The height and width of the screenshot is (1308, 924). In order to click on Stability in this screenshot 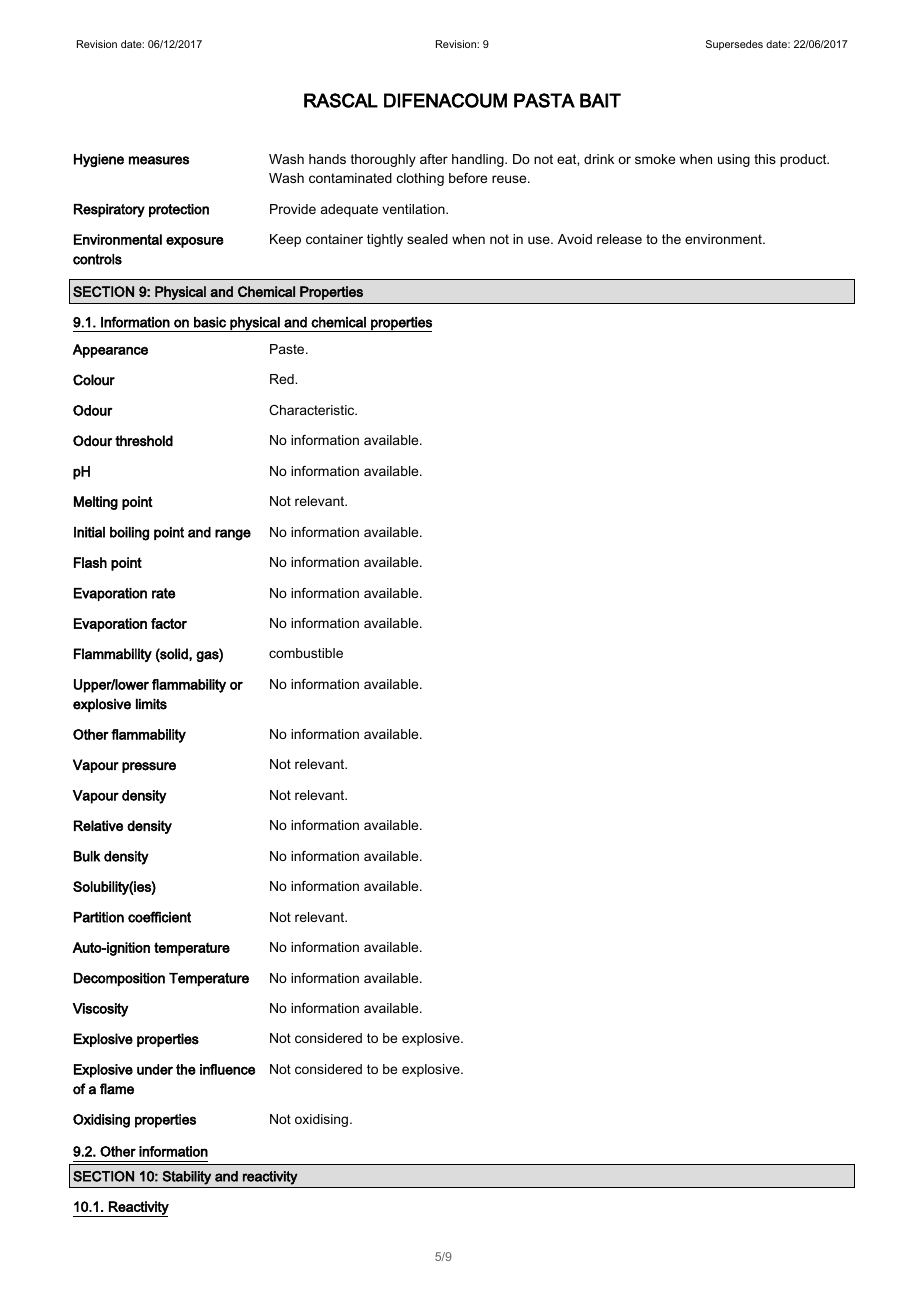, I will do `click(186, 1178)`.
